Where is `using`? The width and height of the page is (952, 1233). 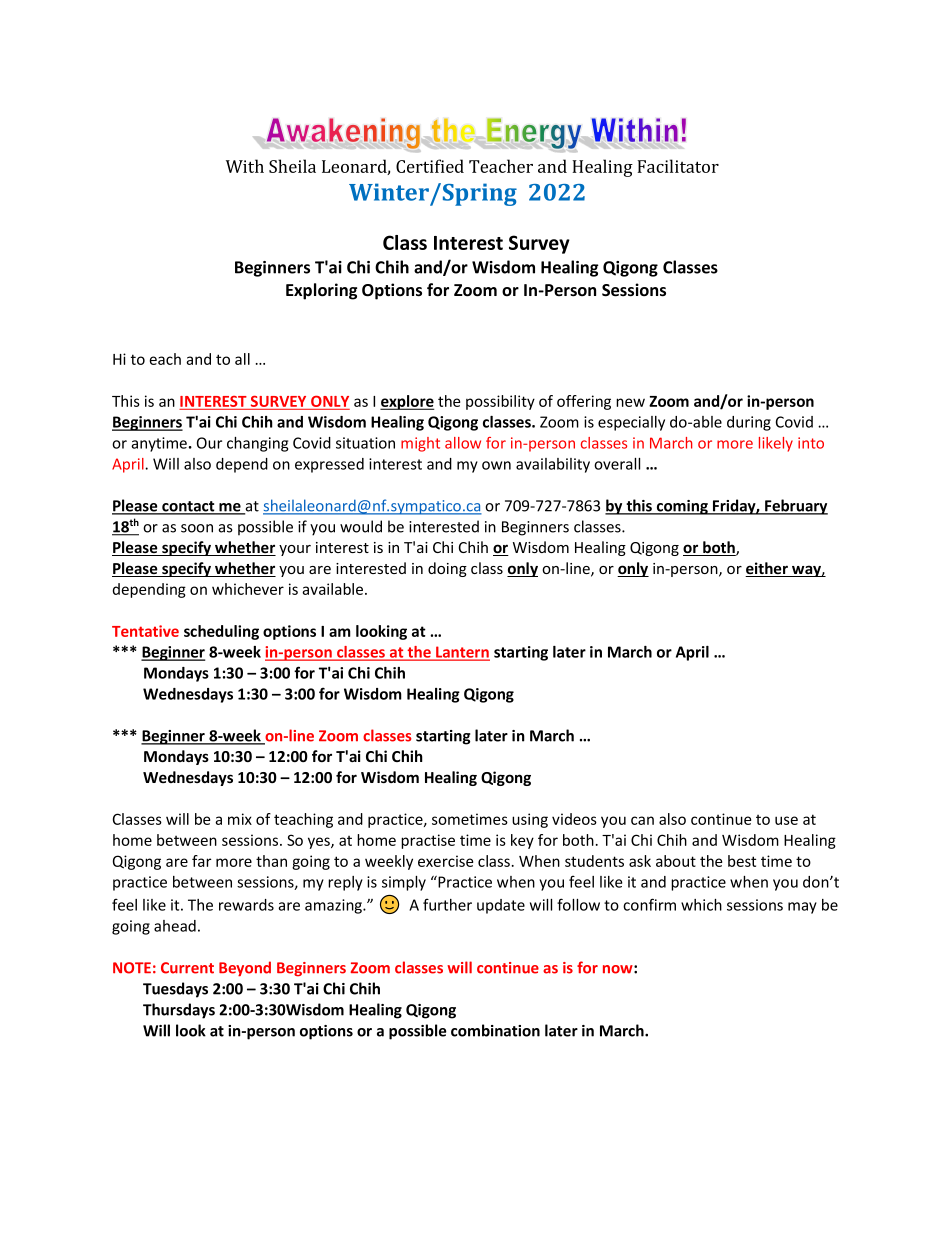
using is located at coordinates (530, 820).
